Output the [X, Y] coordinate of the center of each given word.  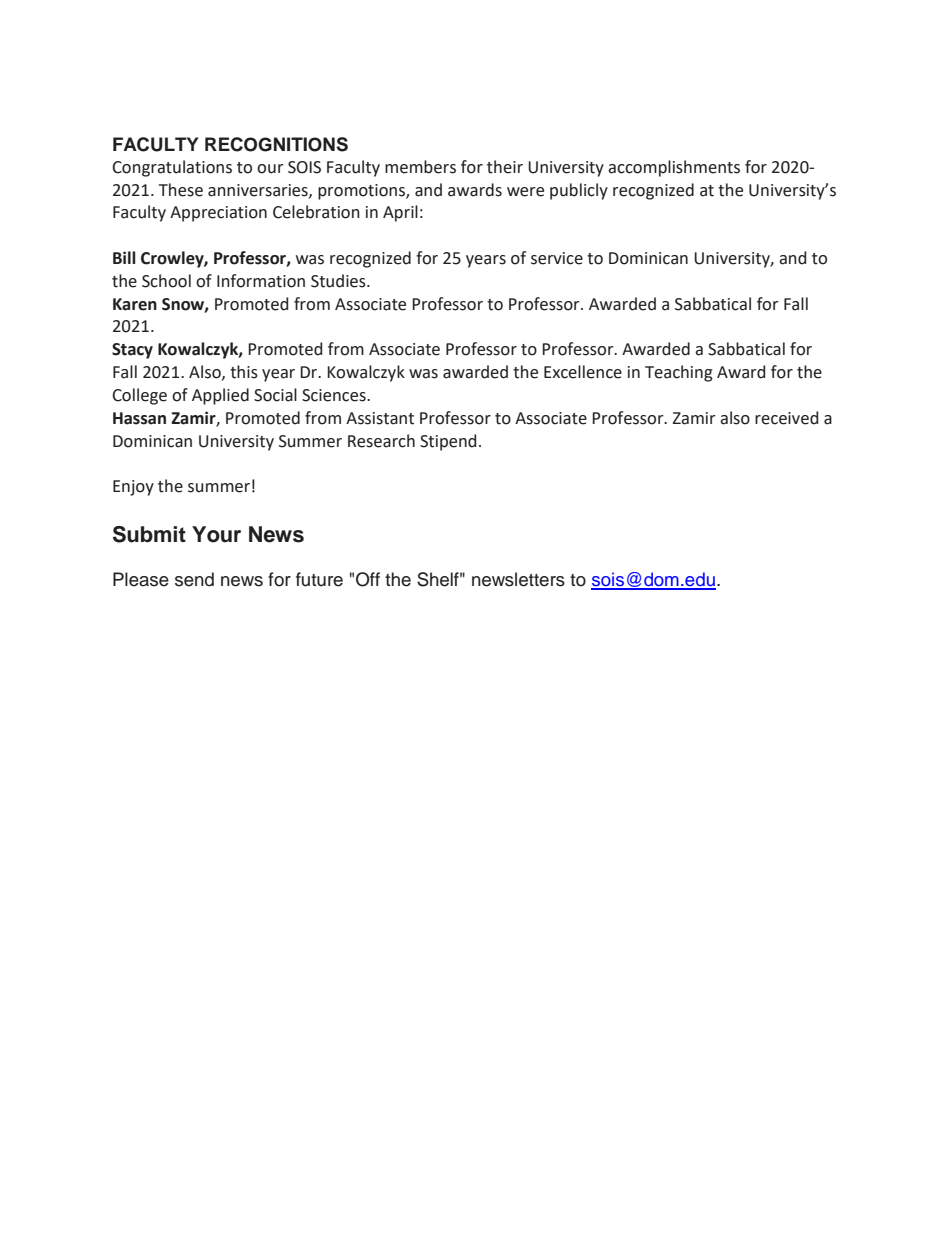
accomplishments [674, 168]
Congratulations [172, 168]
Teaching [679, 373]
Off [368, 579]
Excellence [583, 372]
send [194, 579]
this [244, 372]
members [420, 167]
